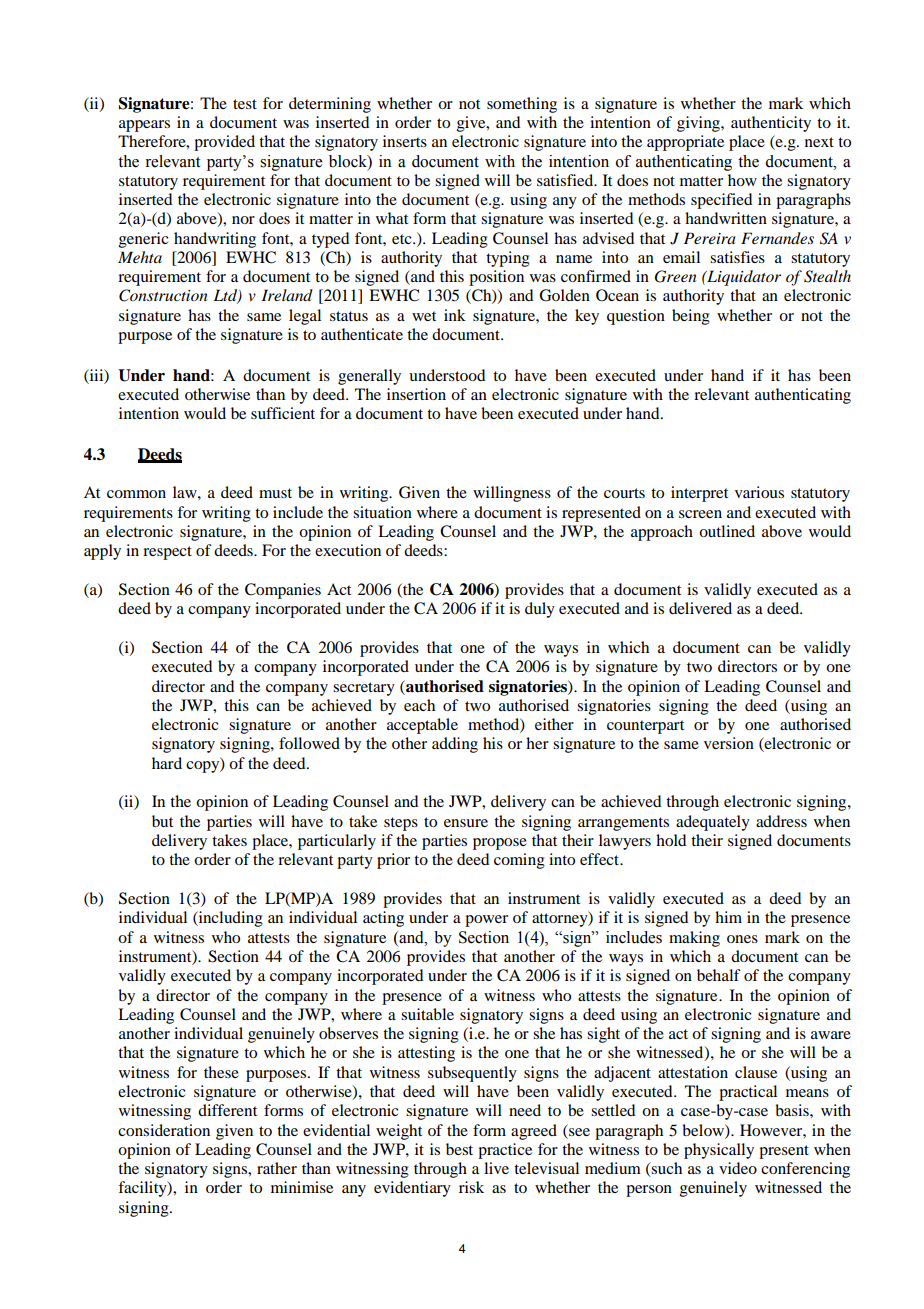 This screenshot has height=1309, width=924. Describe the element at coordinates (416, 394) in the screenshot. I see `insertion` at that location.
